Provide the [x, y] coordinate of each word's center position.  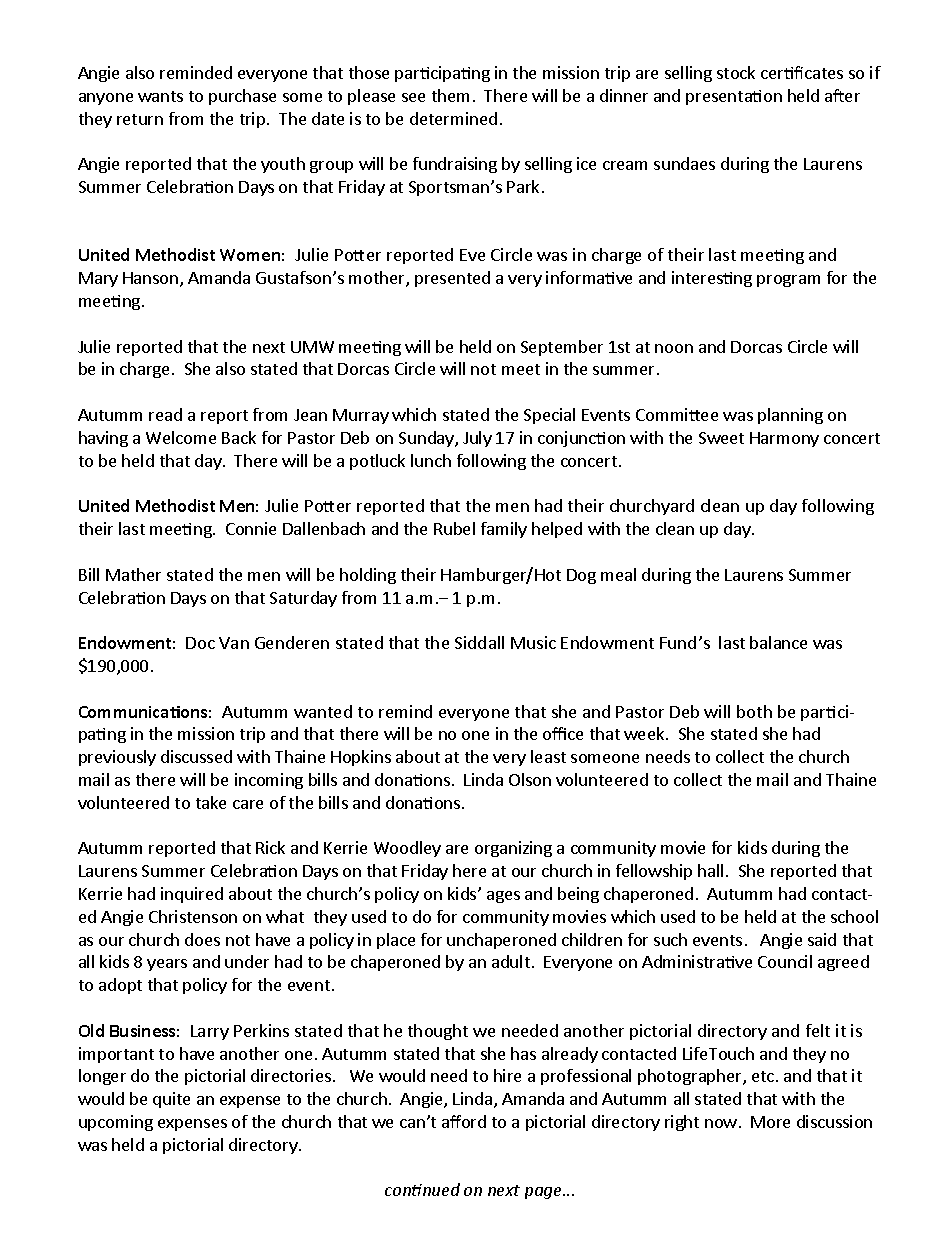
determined [453, 118]
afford [464, 1121]
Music [533, 642]
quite [171, 1100]
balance [778, 642]
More [770, 1122]
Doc [200, 643]
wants [160, 96]
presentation [734, 97]
